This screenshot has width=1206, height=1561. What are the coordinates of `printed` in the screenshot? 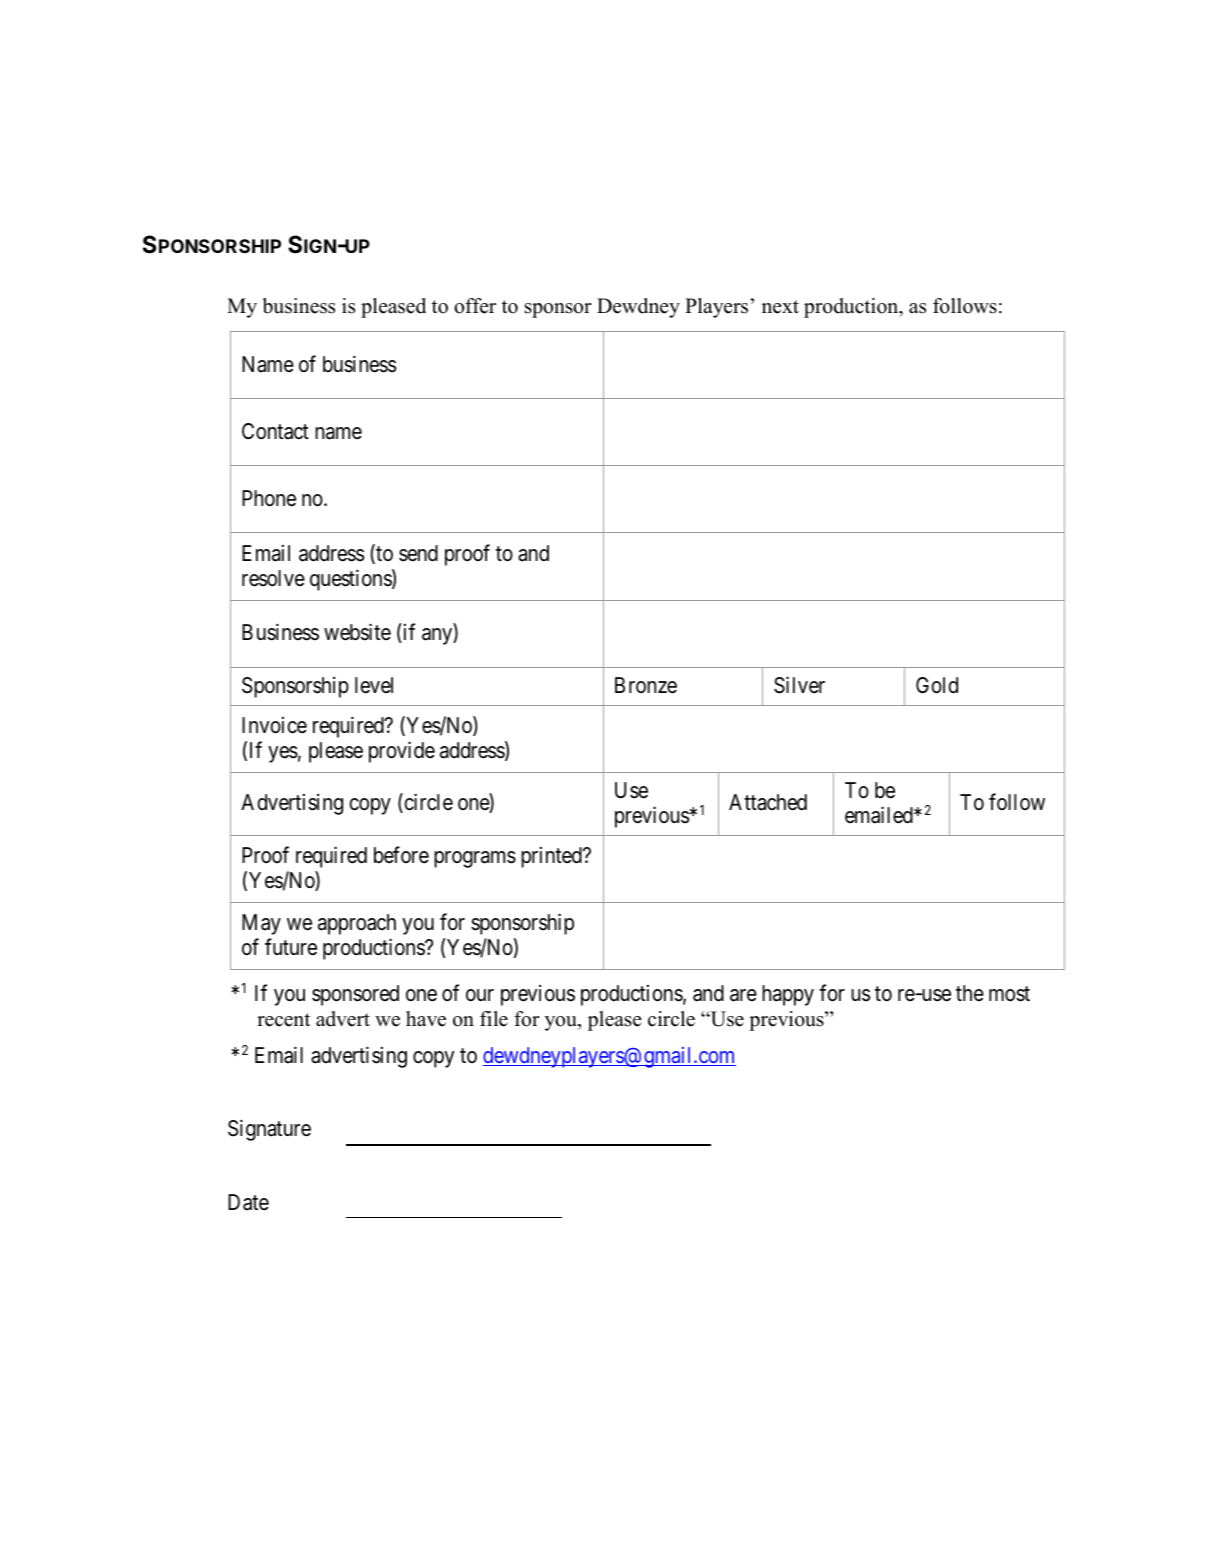 It's located at (552, 857).
